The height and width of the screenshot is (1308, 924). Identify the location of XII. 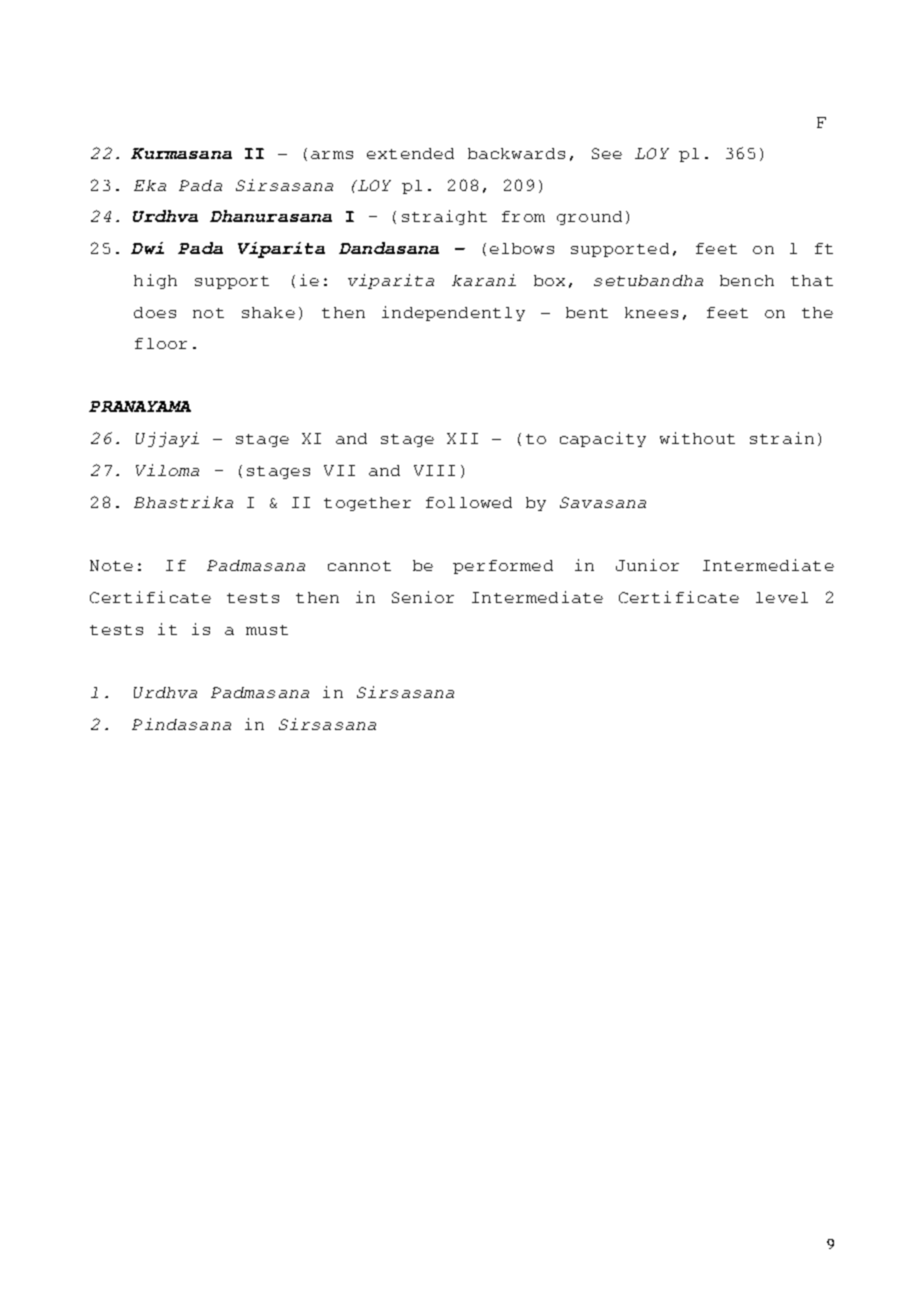
(462, 438).
